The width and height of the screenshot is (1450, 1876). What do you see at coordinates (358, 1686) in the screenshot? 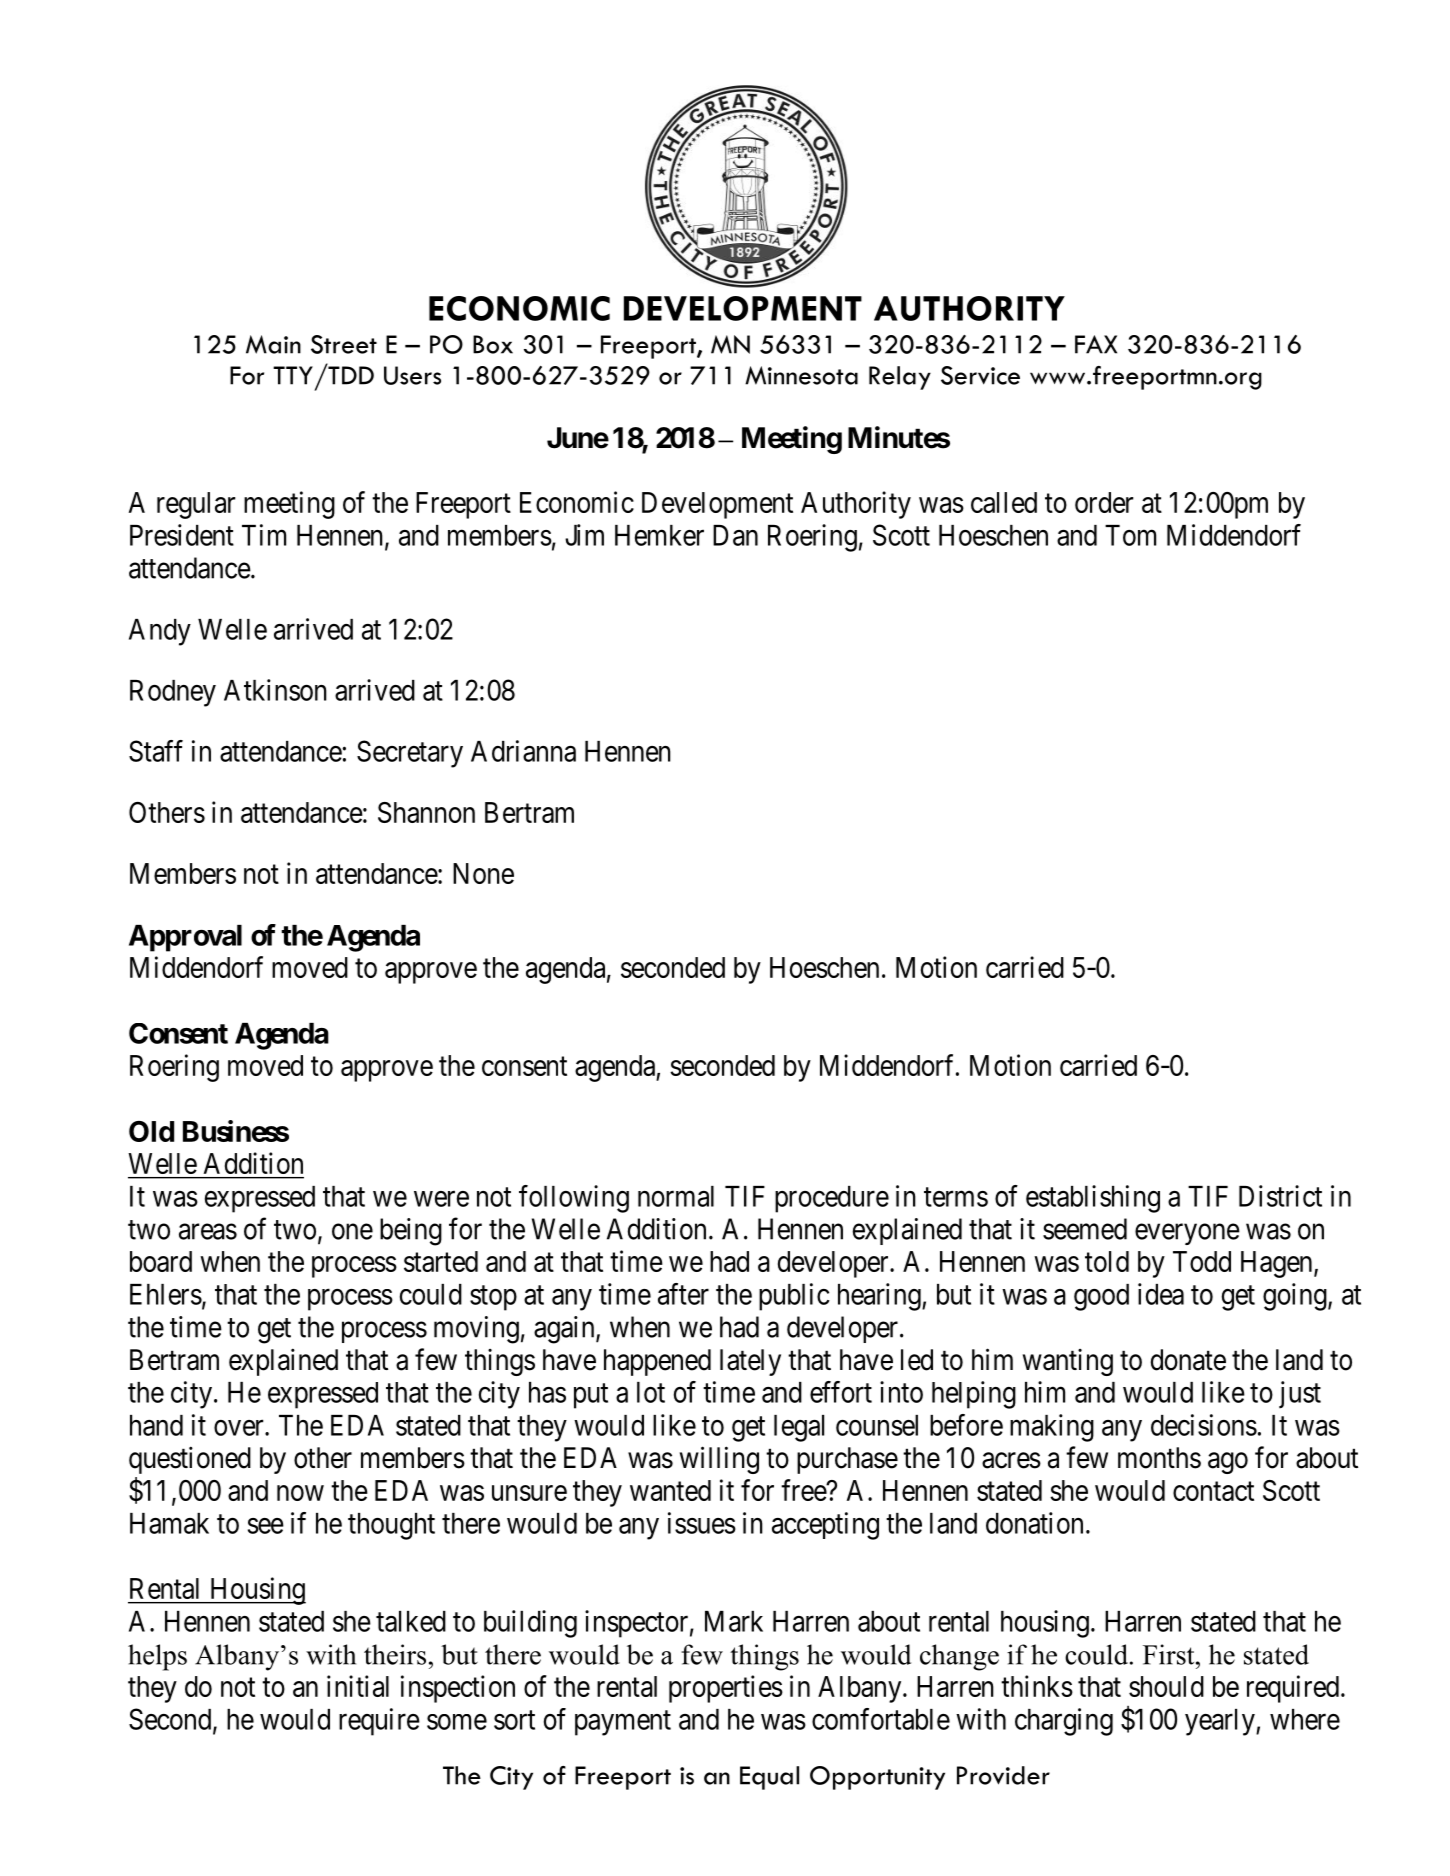
I see `initial` at bounding box center [358, 1686].
